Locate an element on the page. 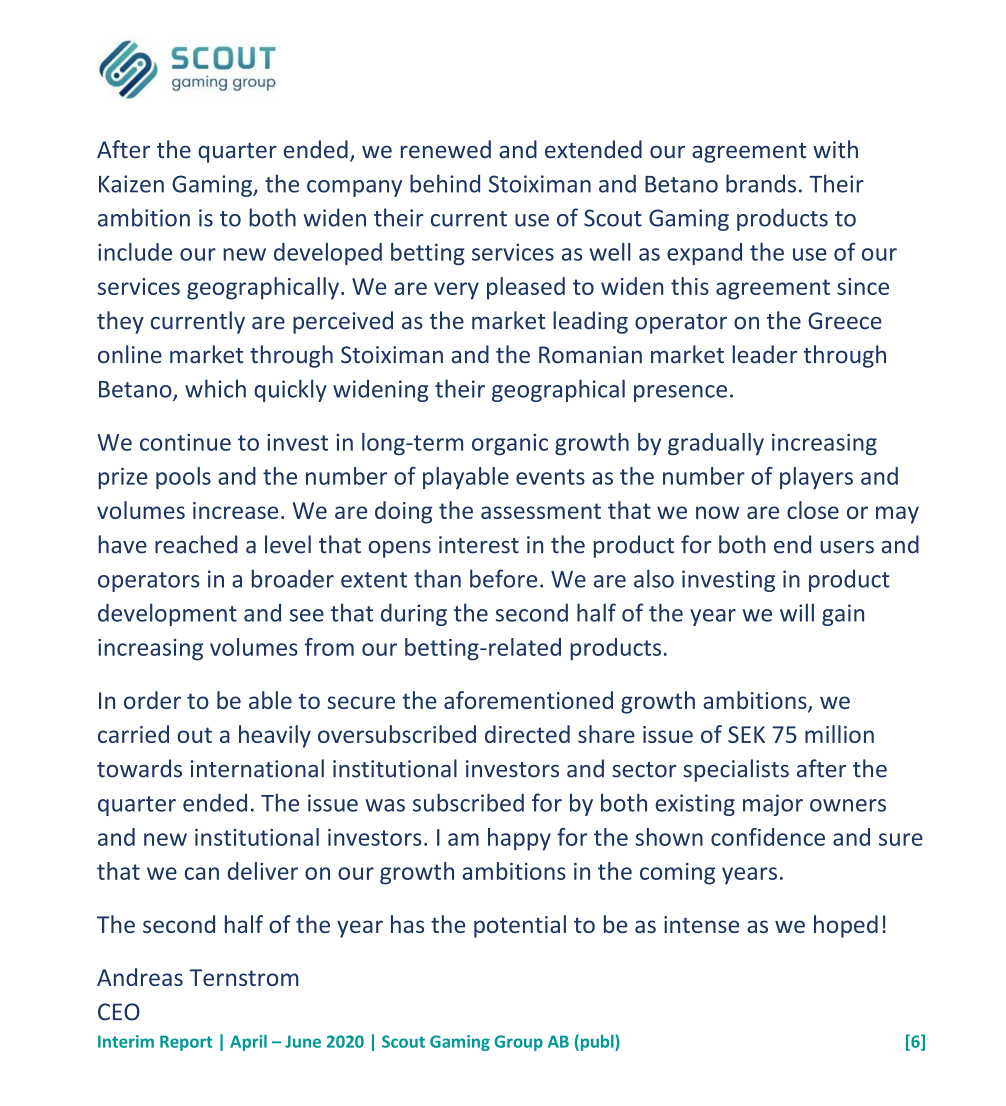  will is located at coordinates (797, 612).
